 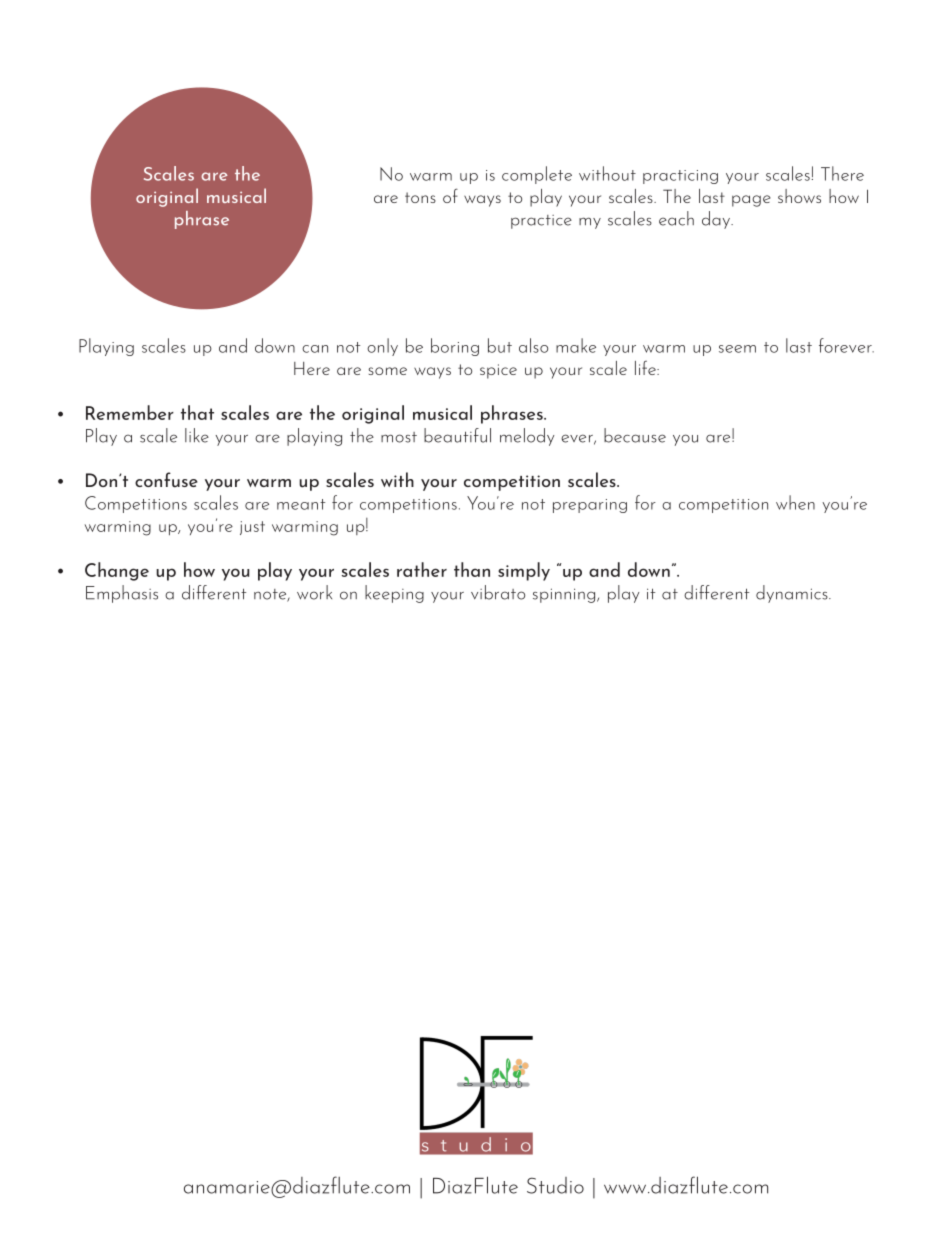 What do you see at coordinates (537, 175) in the document?
I see `complete` at bounding box center [537, 175].
